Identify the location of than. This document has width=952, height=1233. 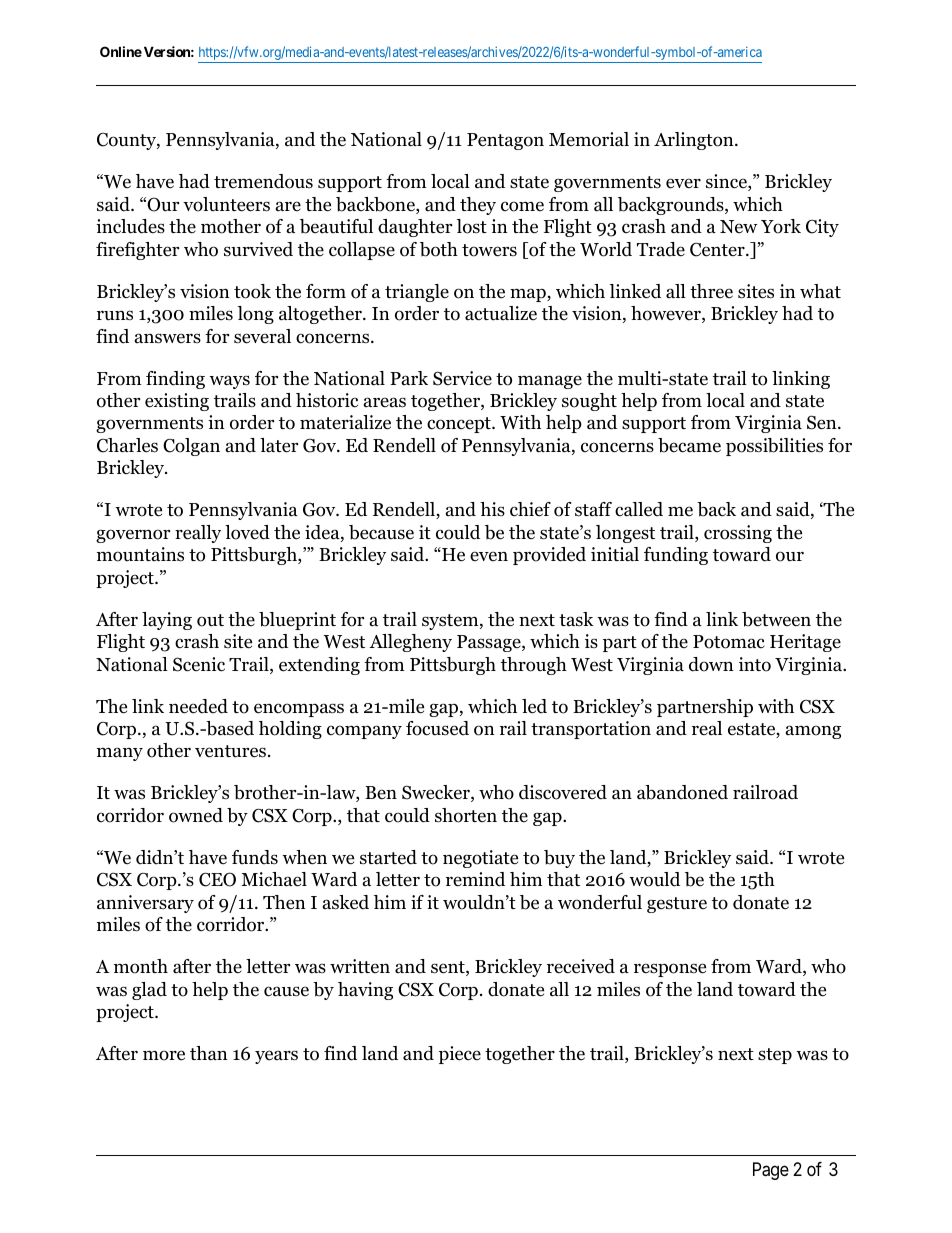
(209, 1053).
